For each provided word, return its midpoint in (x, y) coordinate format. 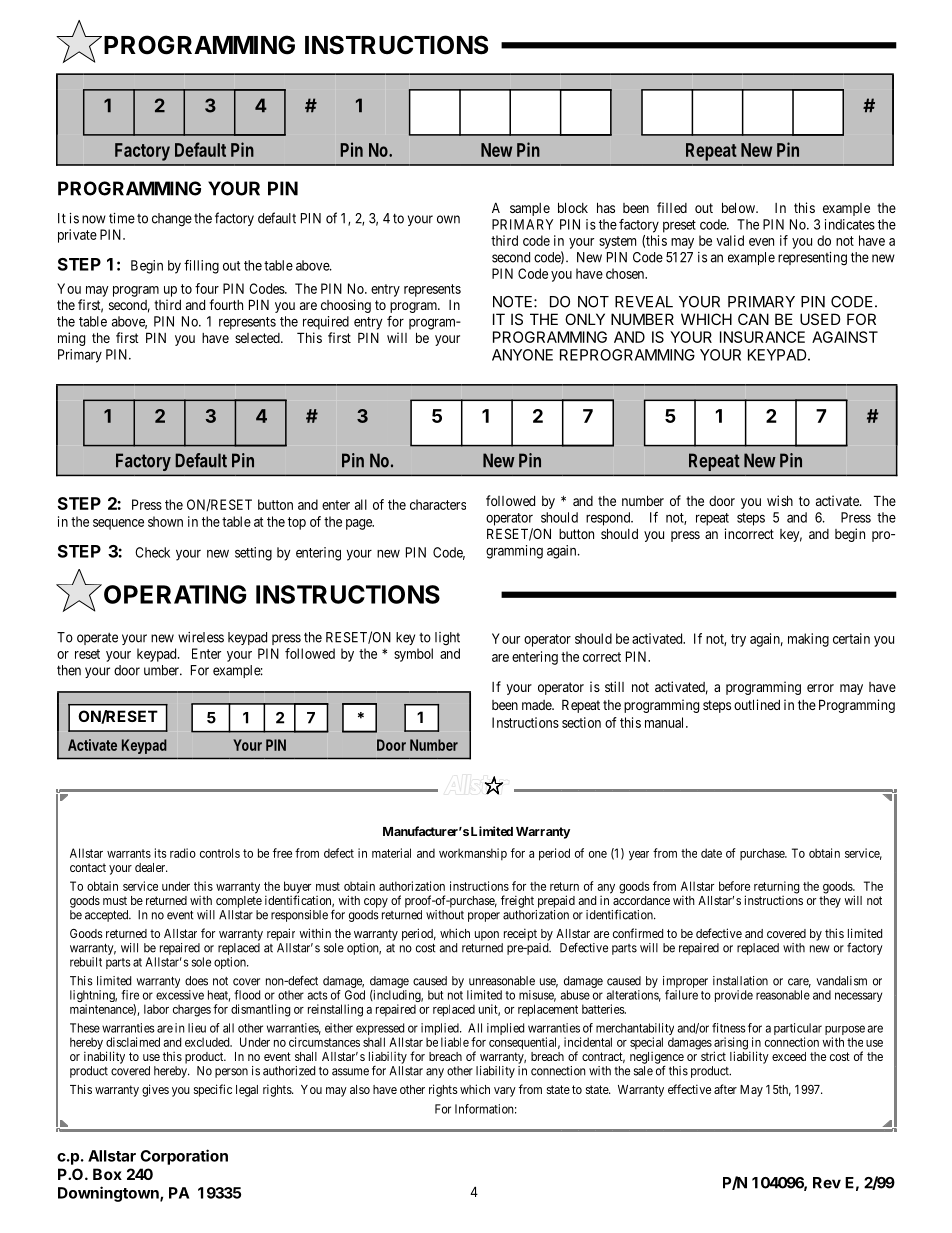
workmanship (473, 854)
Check (152, 552)
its (160, 853)
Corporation (184, 1157)
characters (438, 504)
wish (780, 500)
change (172, 220)
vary (505, 1092)
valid (730, 240)
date (711, 853)
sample (530, 209)
